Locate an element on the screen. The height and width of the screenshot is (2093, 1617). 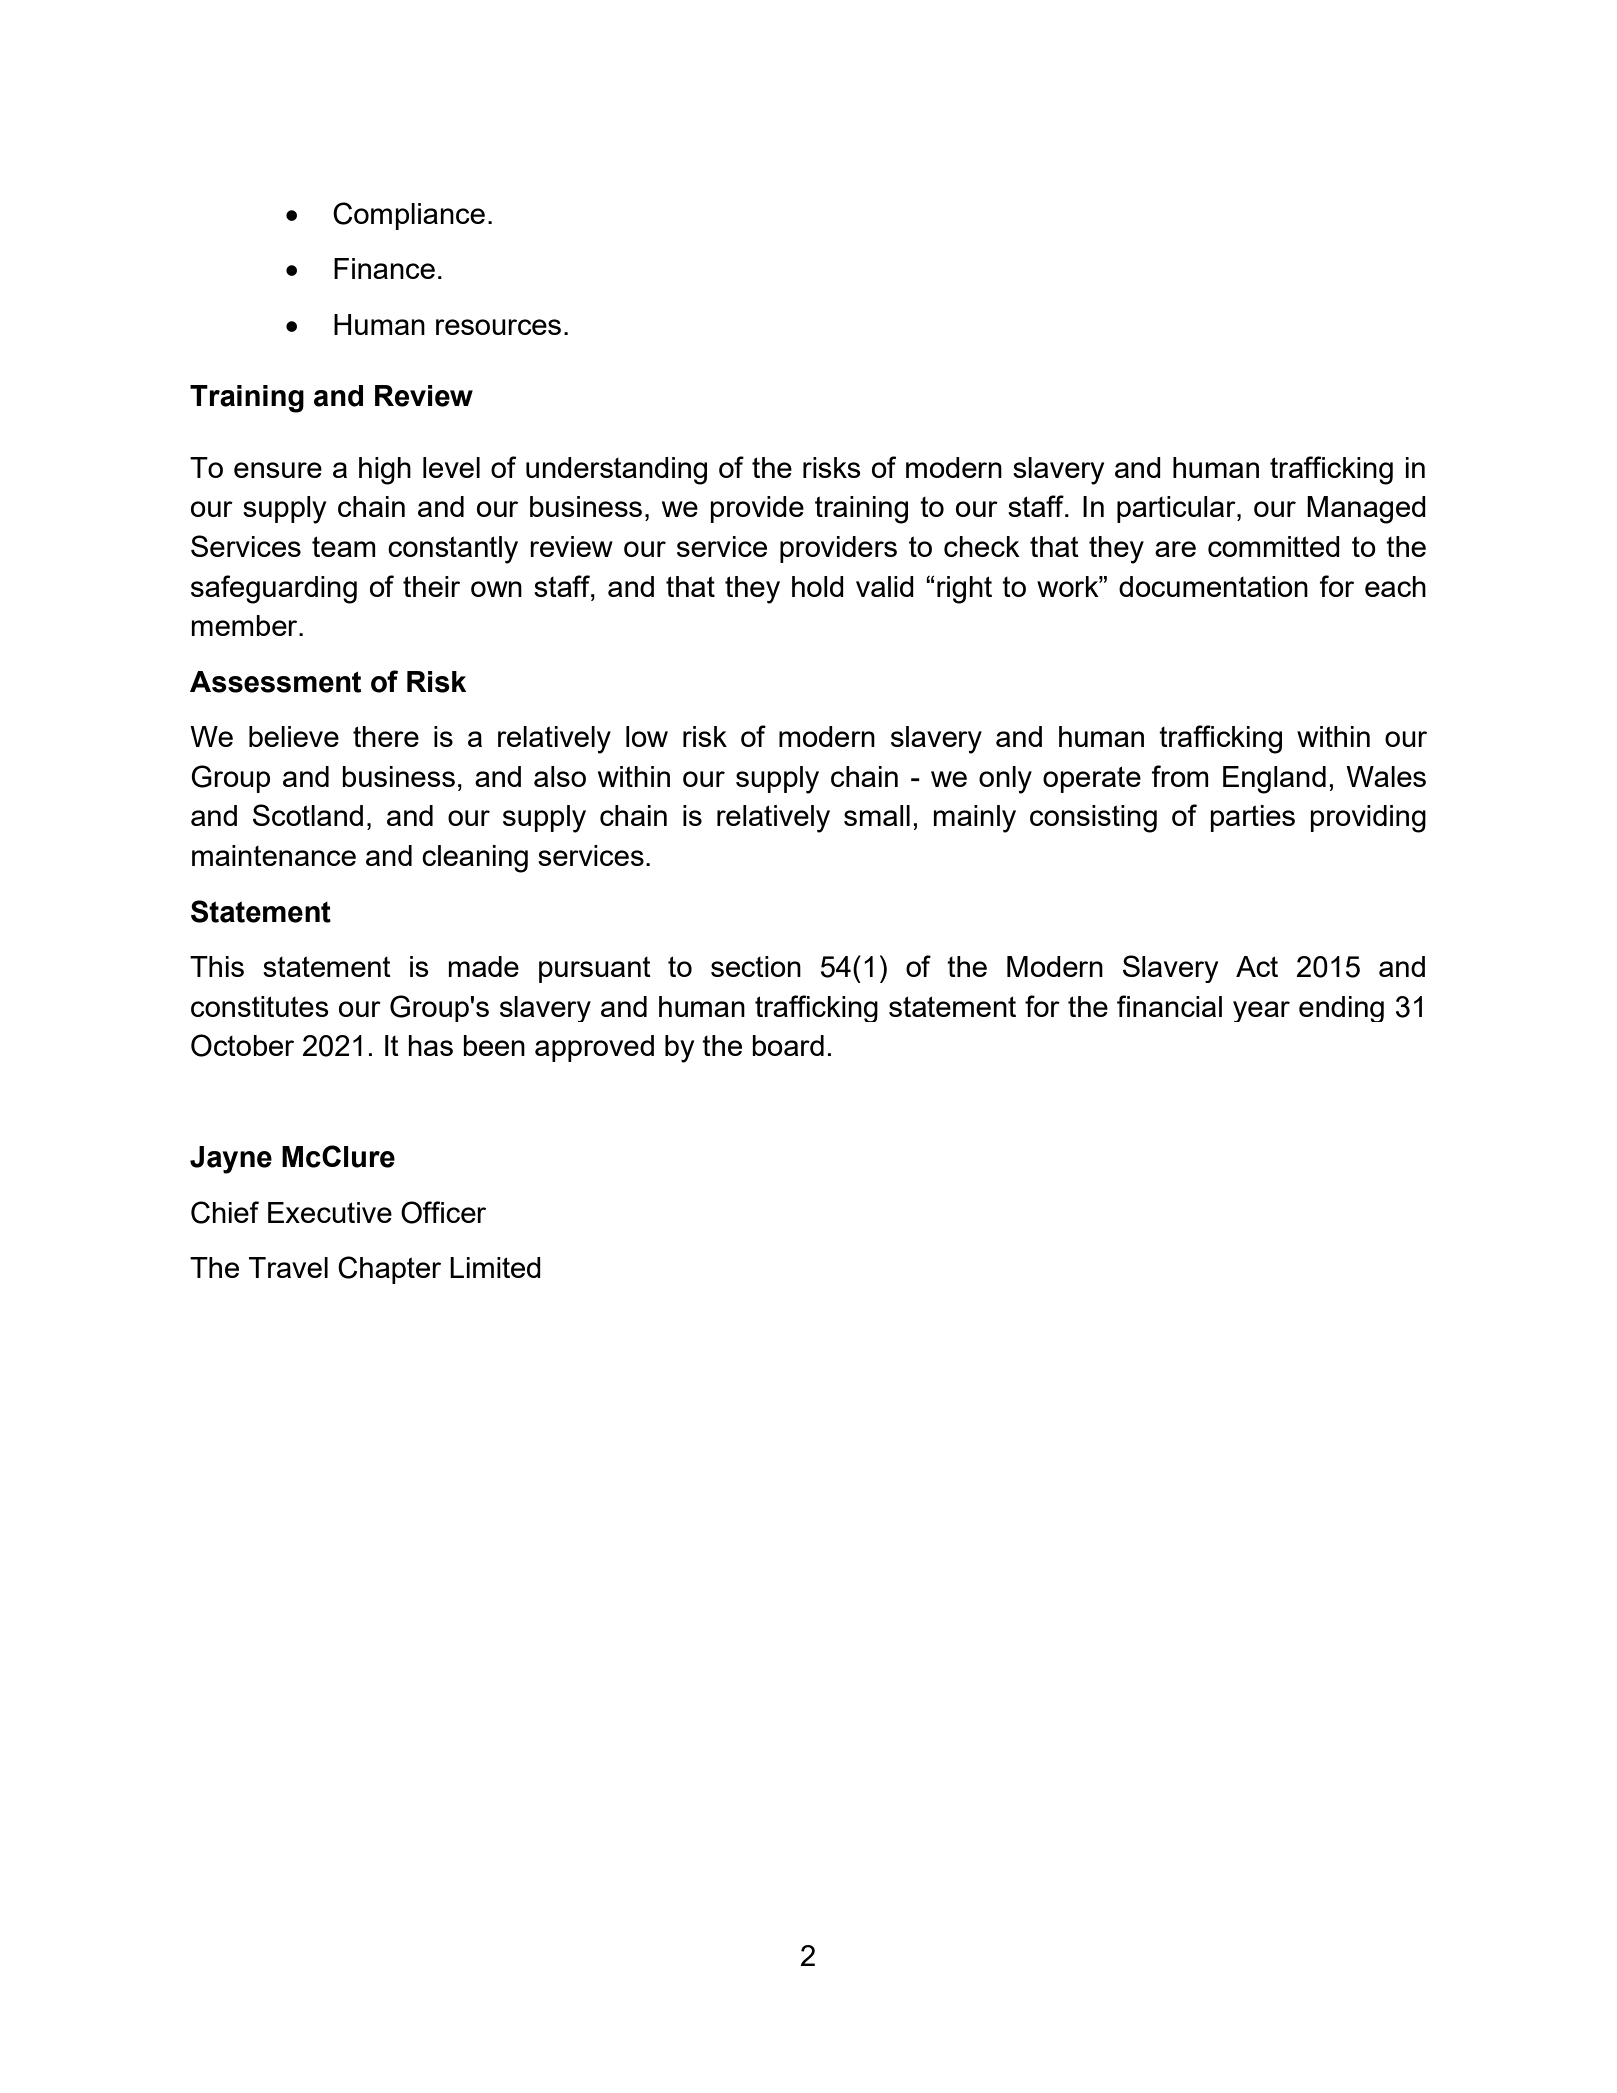
Limited is located at coordinates (495, 1267).
